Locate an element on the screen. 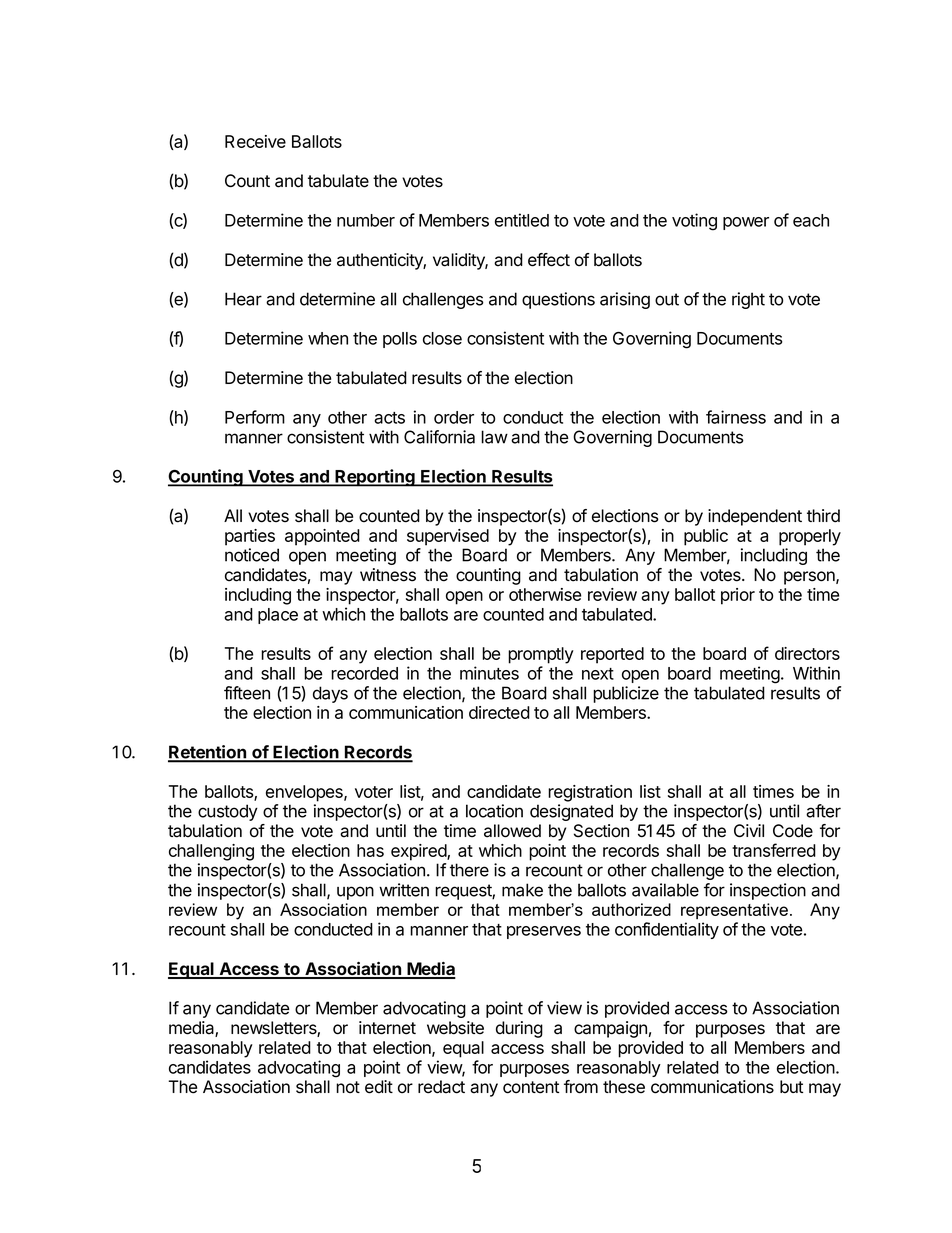  entitled is located at coordinates (522, 220).
